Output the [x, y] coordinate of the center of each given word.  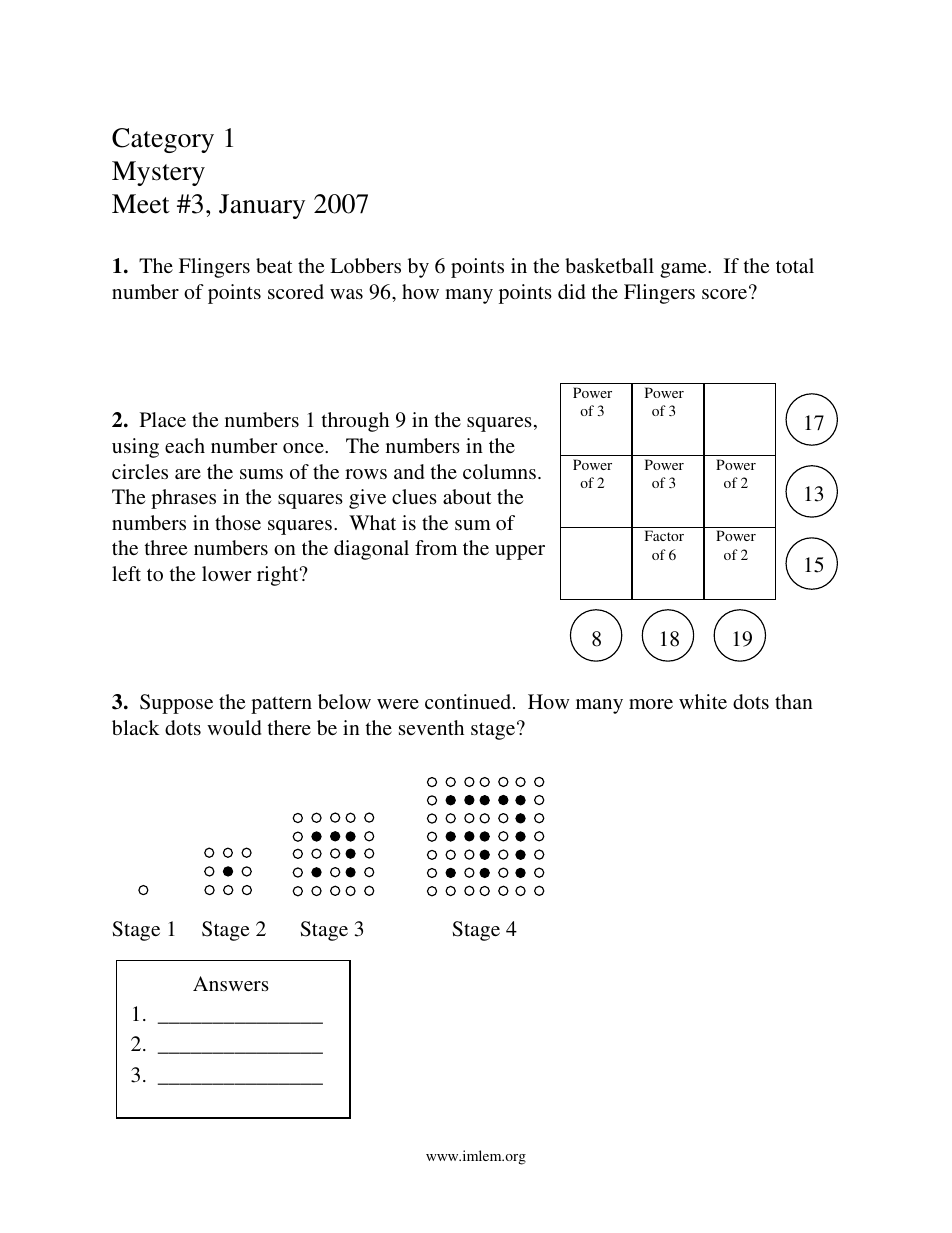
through [355, 422]
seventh [431, 727]
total [795, 265]
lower [226, 573]
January [262, 206]
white [703, 701]
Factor [664, 535]
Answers [231, 983]
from [436, 547]
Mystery [158, 173]
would [234, 727]
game [684, 270]
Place [163, 419]
